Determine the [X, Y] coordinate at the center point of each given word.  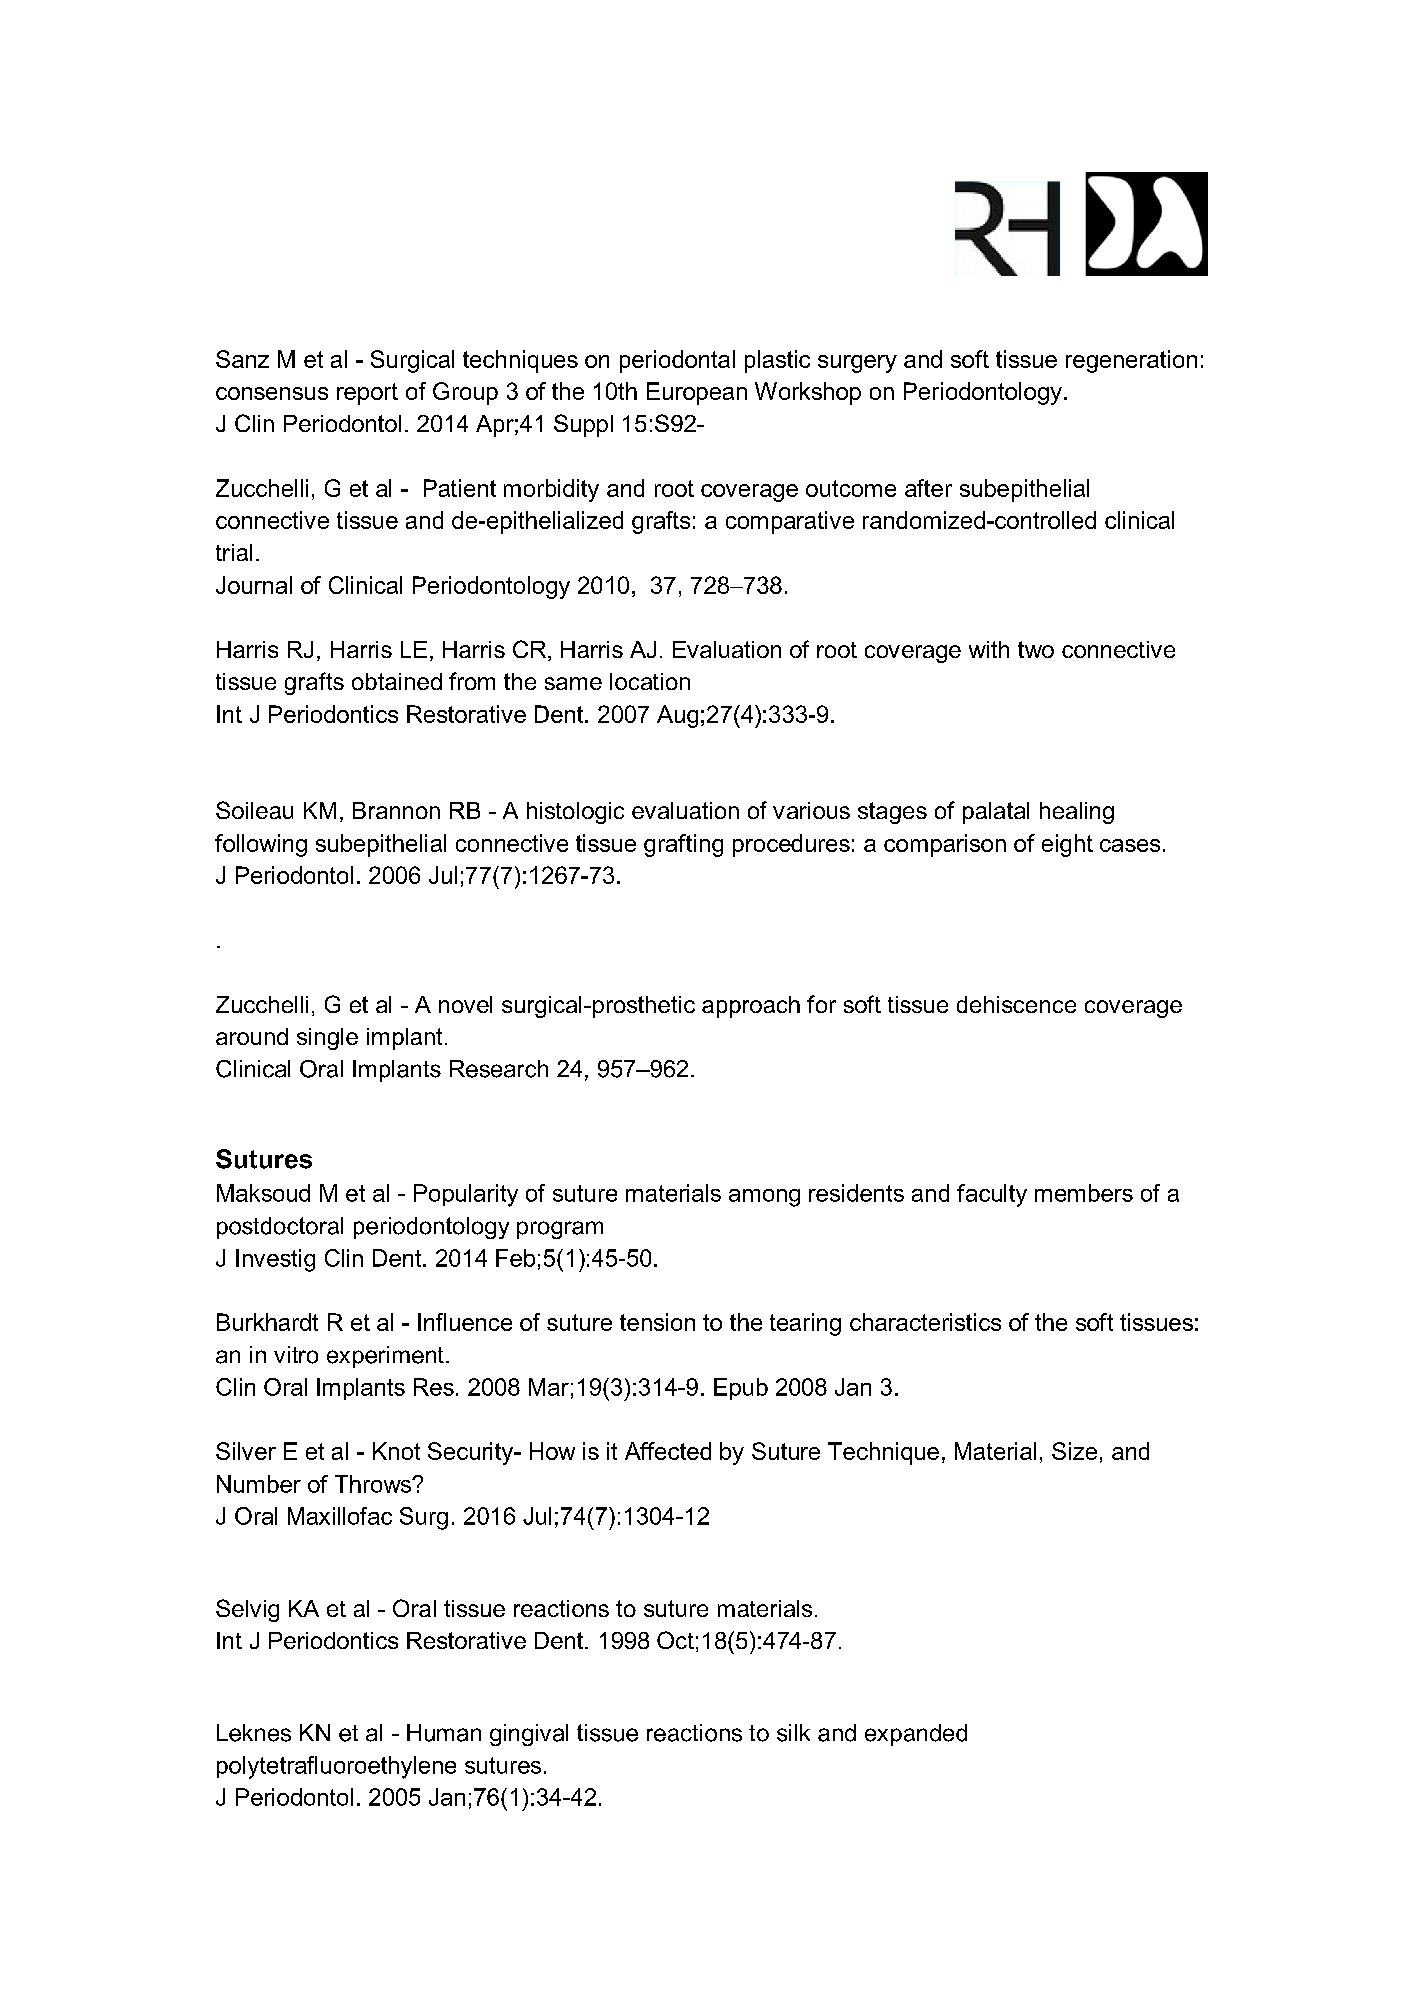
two [1036, 649]
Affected [668, 1451]
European [697, 393]
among [764, 1198]
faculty [992, 1195]
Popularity [466, 1195]
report [367, 394]
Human [444, 1733]
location [650, 681]
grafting [683, 845]
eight [1067, 845]
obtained [397, 681]
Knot [396, 1451]
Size [1074, 1451]
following [261, 845]
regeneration [1131, 361]
